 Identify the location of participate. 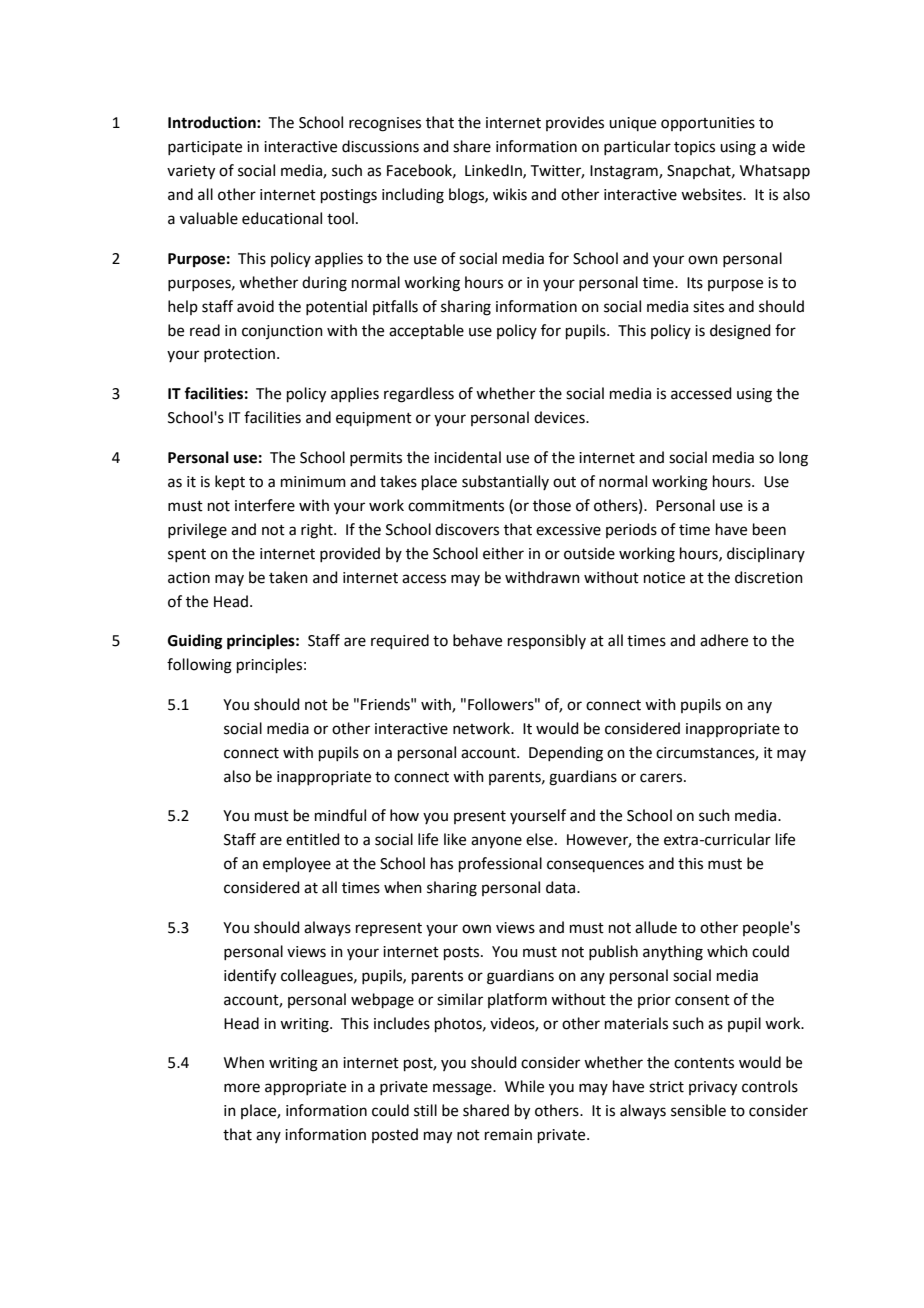
(205, 148).
